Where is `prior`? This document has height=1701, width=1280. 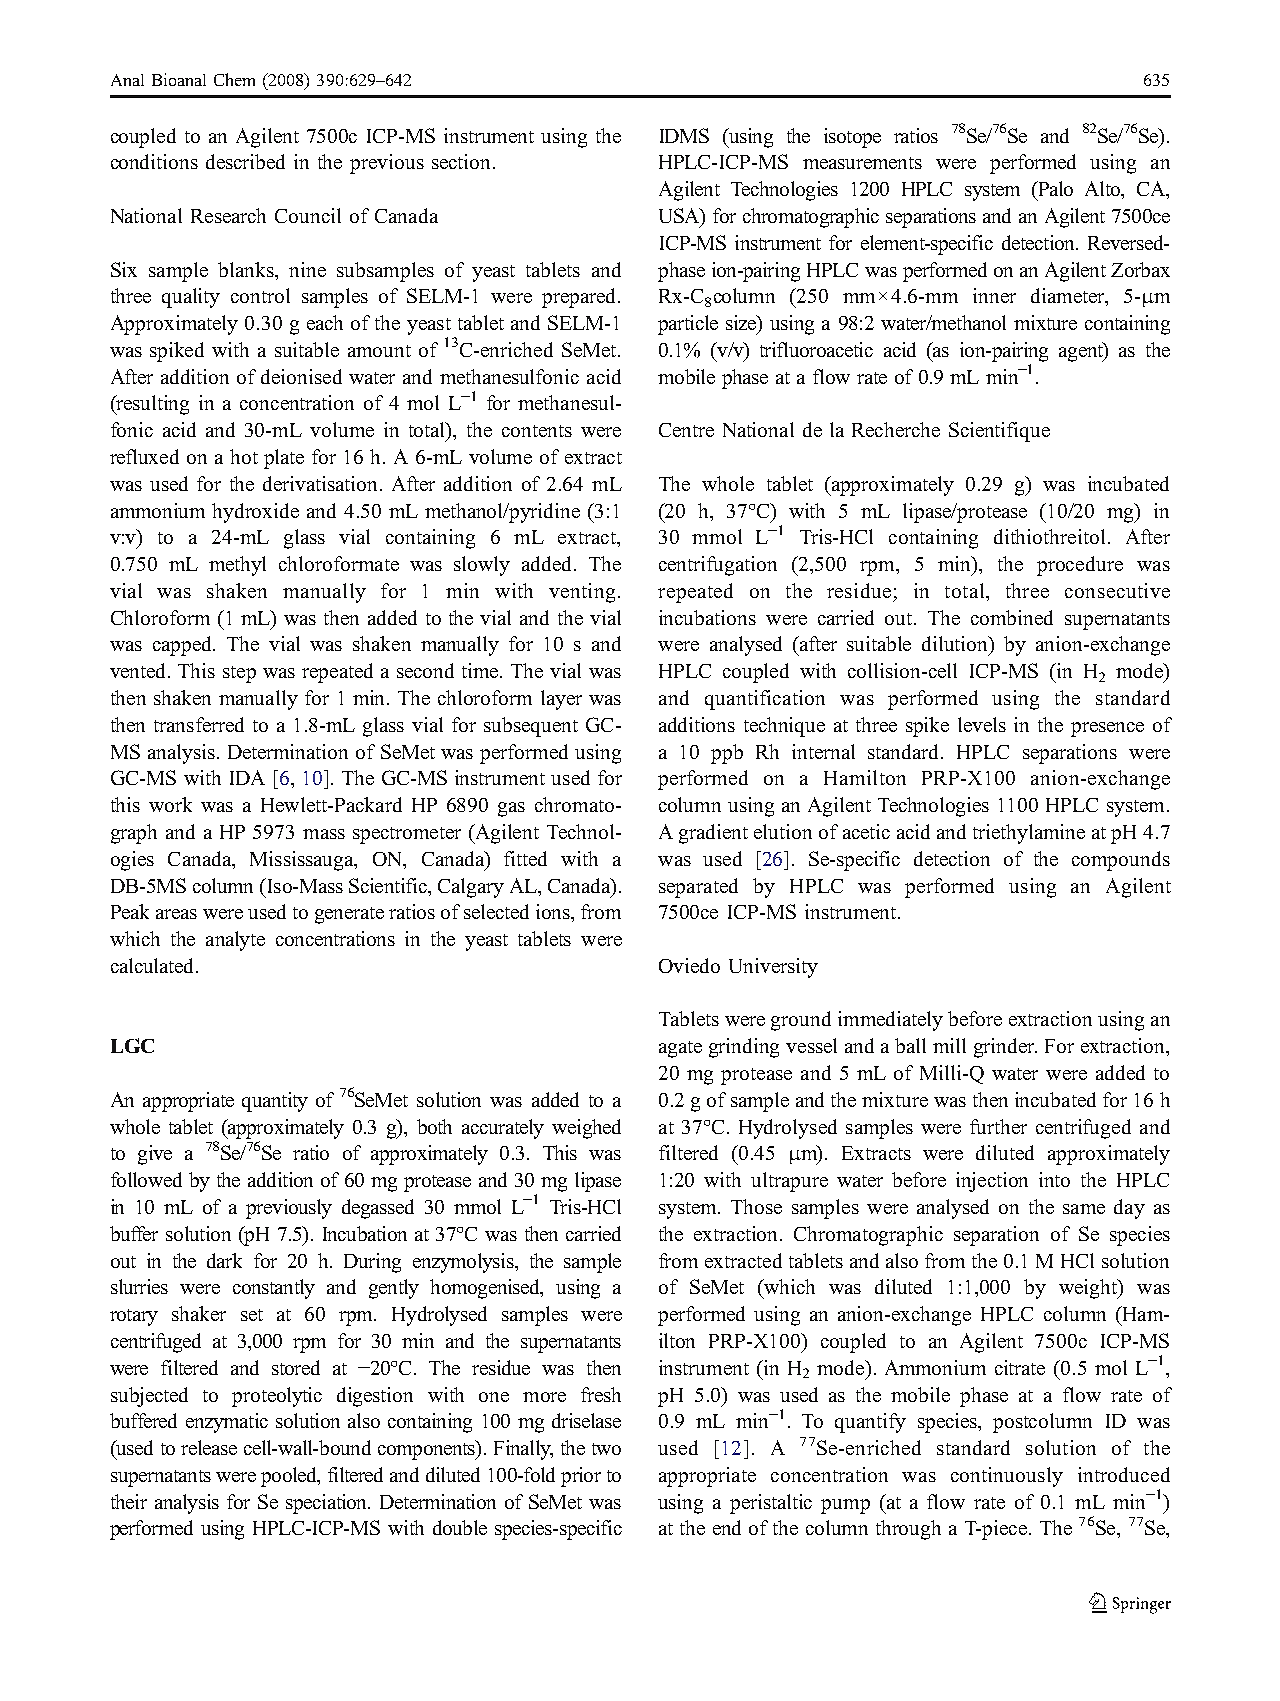 prior is located at coordinates (581, 1477).
